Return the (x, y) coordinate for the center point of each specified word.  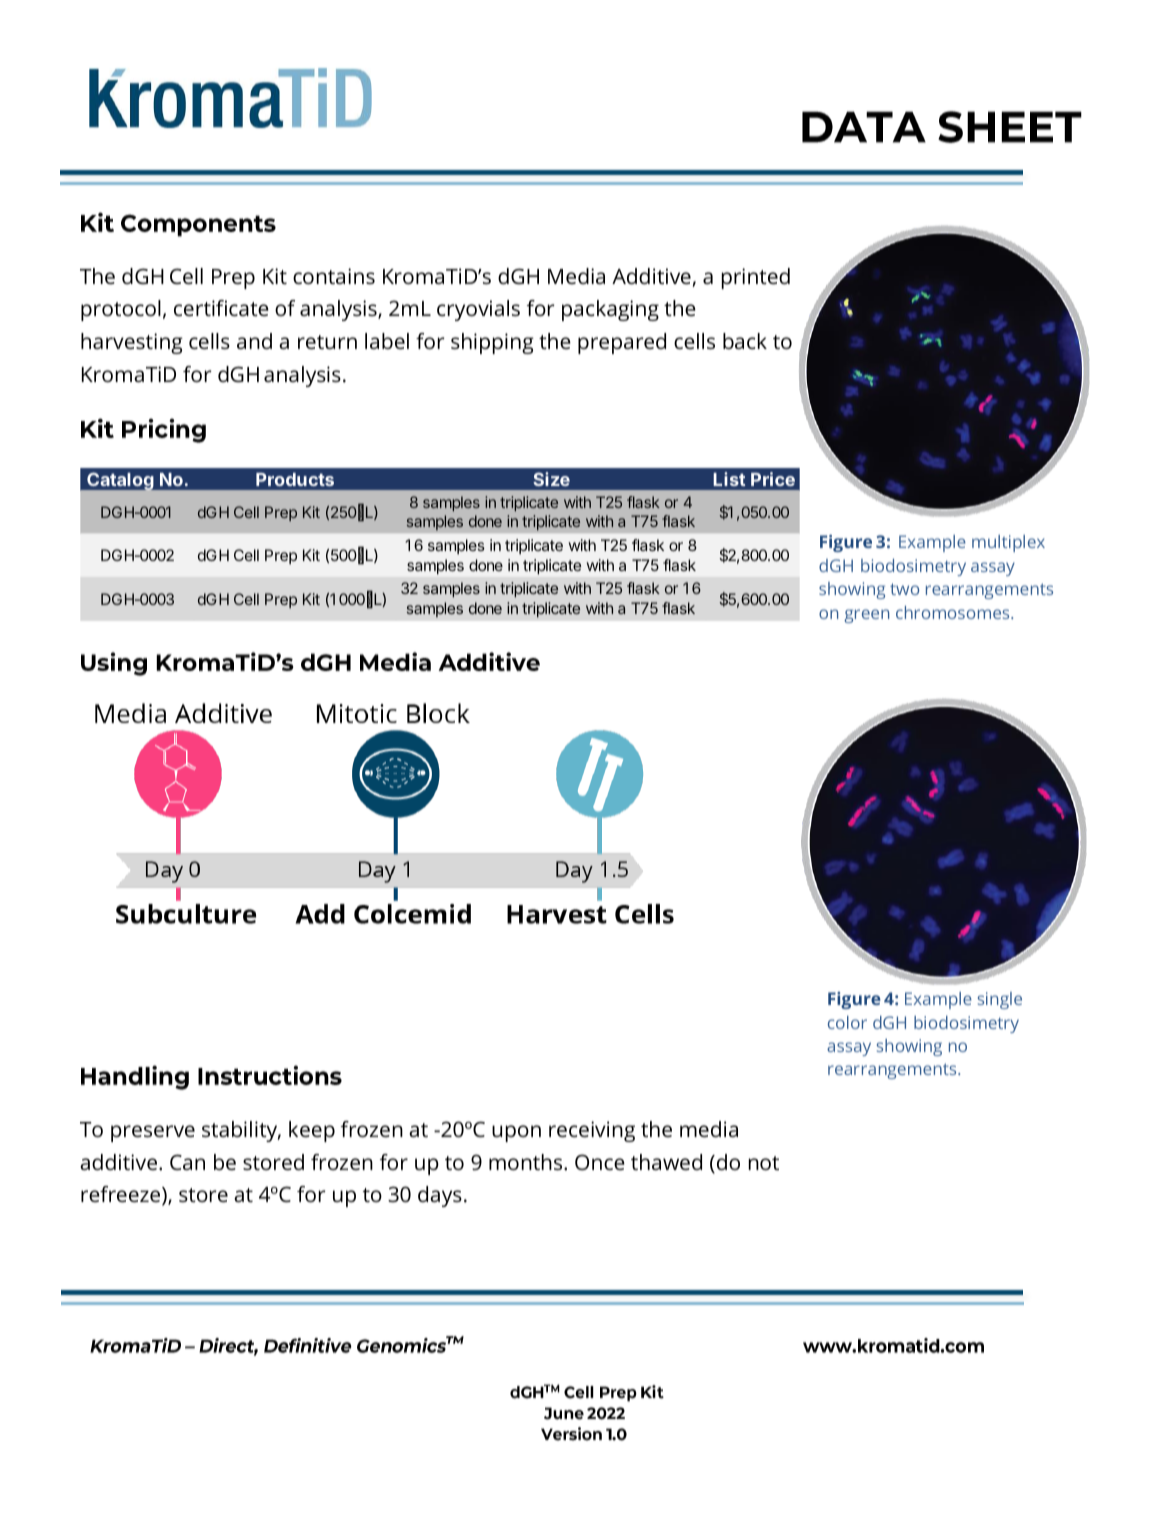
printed (756, 278)
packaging (610, 310)
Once (600, 1162)
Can (187, 1162)
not (764, 1163)
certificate (221, 308)
